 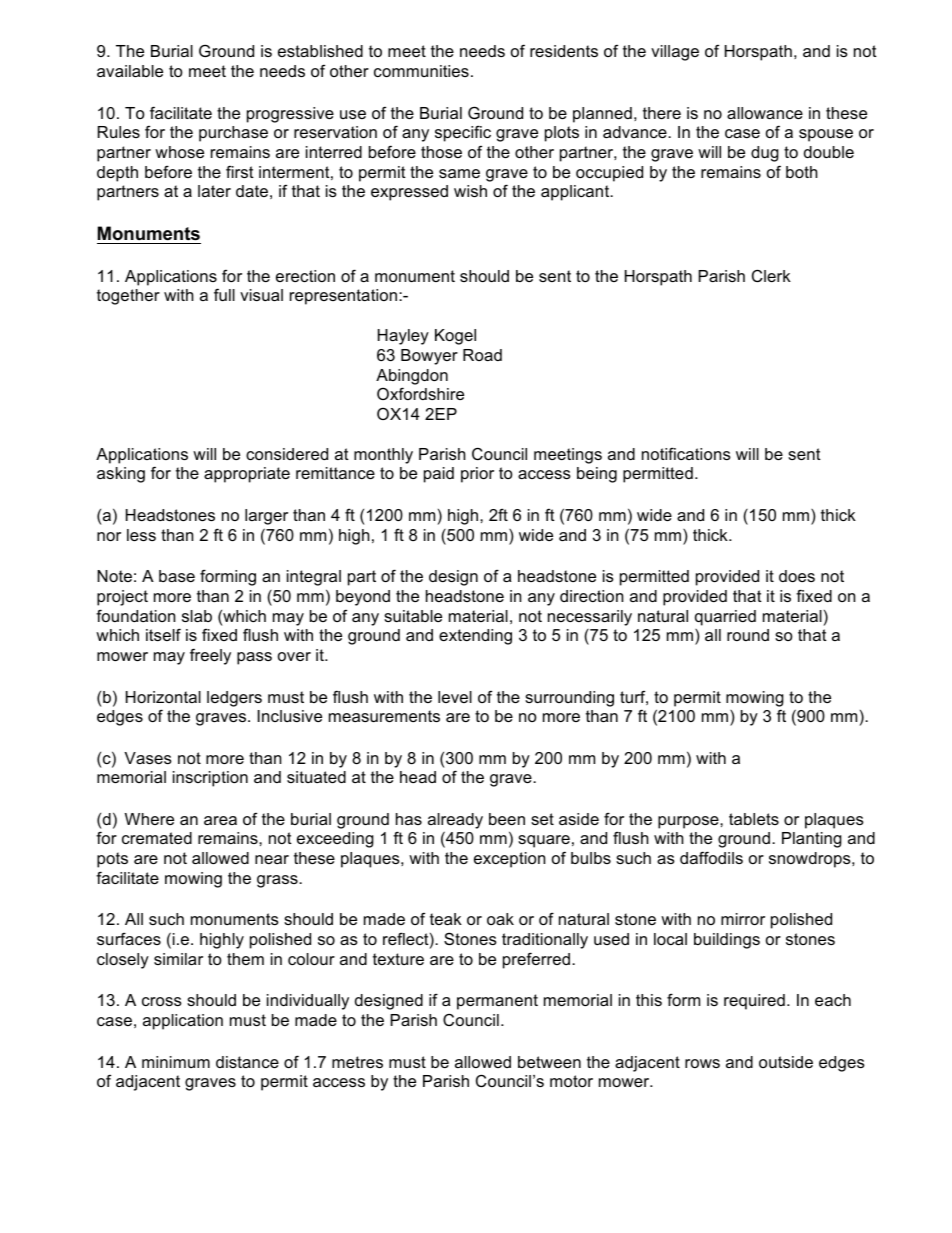 What do you see at coordinates (130, 71) in the page?
I see `available` at bounding box center [130, 71].
